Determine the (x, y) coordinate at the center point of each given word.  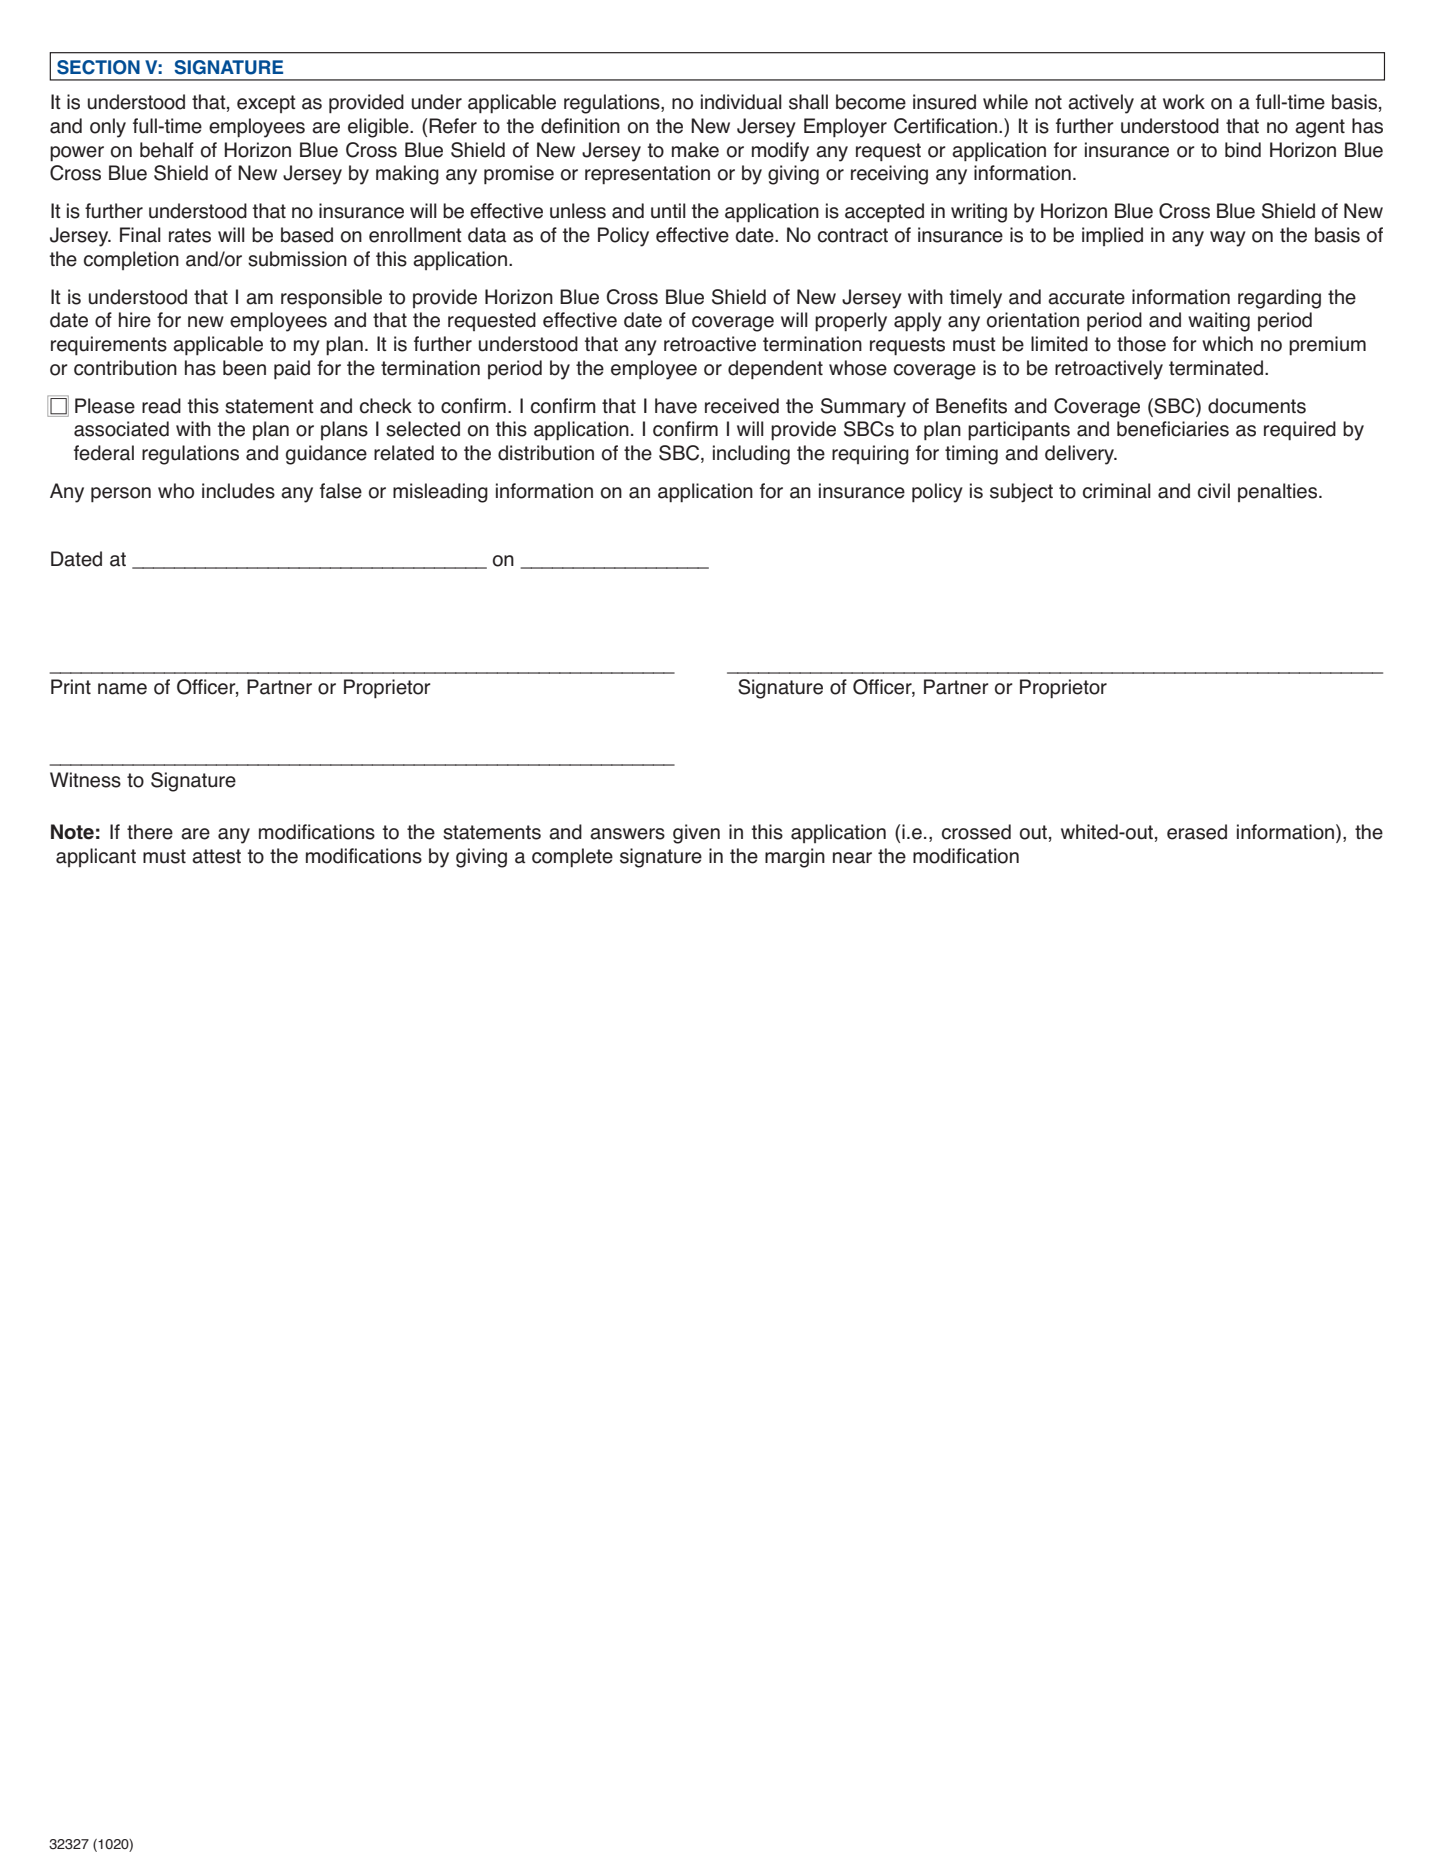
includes (238, 491)
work (1184, 102)
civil (1214, 491)
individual (741, 102)
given (696, 834)
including (751, 455)
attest (216, 856)
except (266, 104)
